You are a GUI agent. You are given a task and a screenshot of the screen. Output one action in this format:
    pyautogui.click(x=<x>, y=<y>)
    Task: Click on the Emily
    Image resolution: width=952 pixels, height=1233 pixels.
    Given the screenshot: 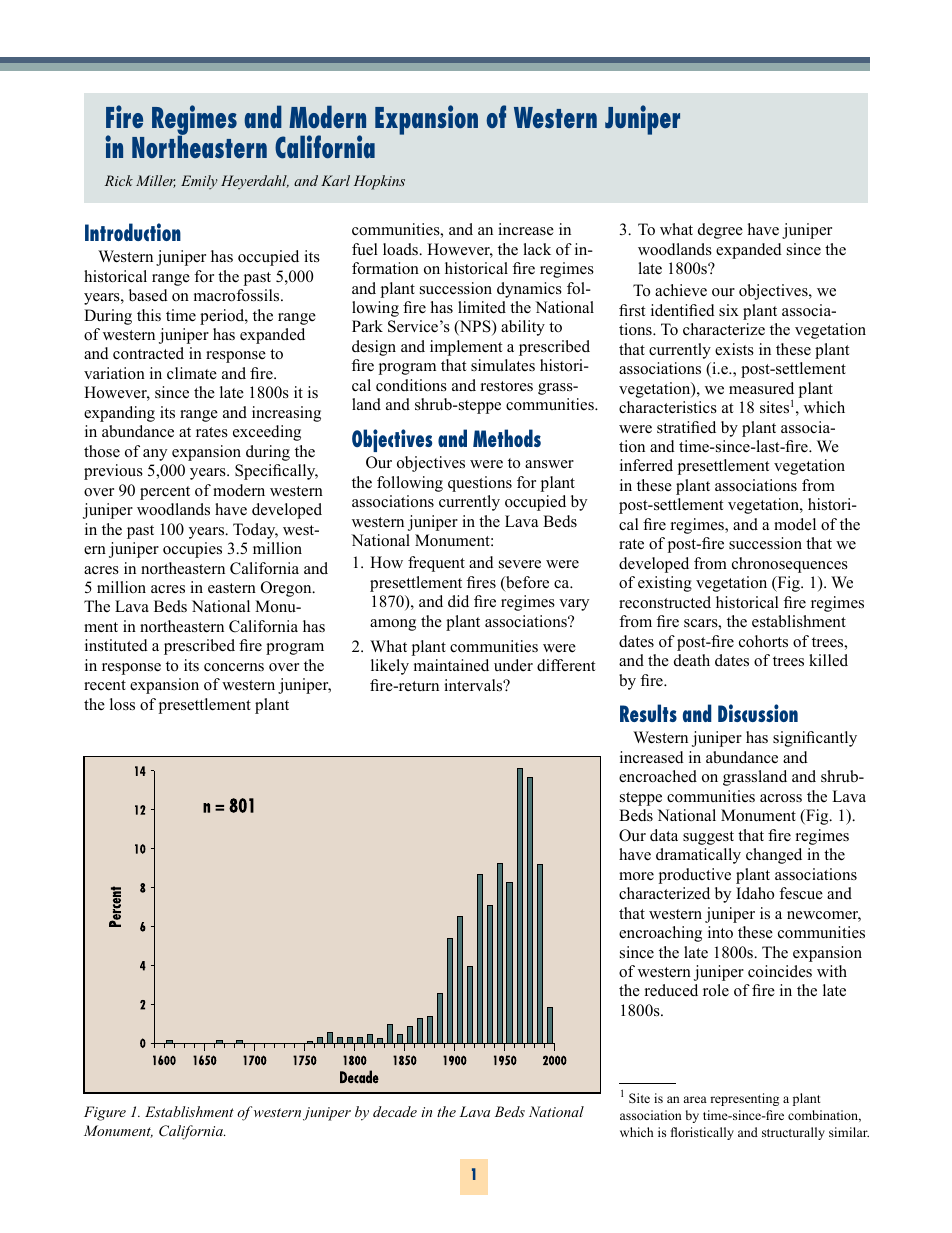 What is the action you would take?
    pyautogui.click(x=199, y=182)
